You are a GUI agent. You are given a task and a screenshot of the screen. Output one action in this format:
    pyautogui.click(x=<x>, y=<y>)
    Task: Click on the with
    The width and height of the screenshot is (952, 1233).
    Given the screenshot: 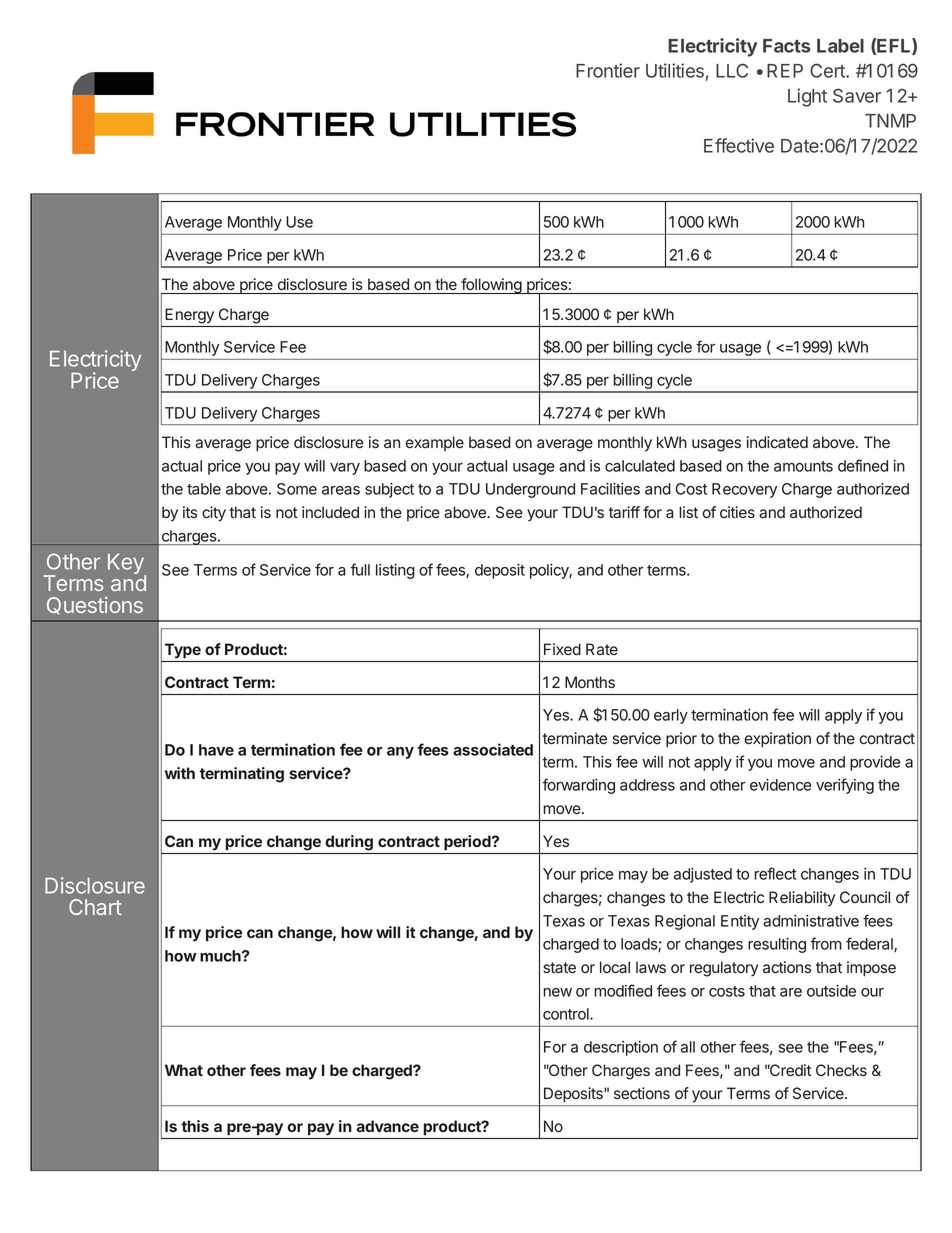 What is the action you would take?
    pyautogui.click(x=180, y=773)
